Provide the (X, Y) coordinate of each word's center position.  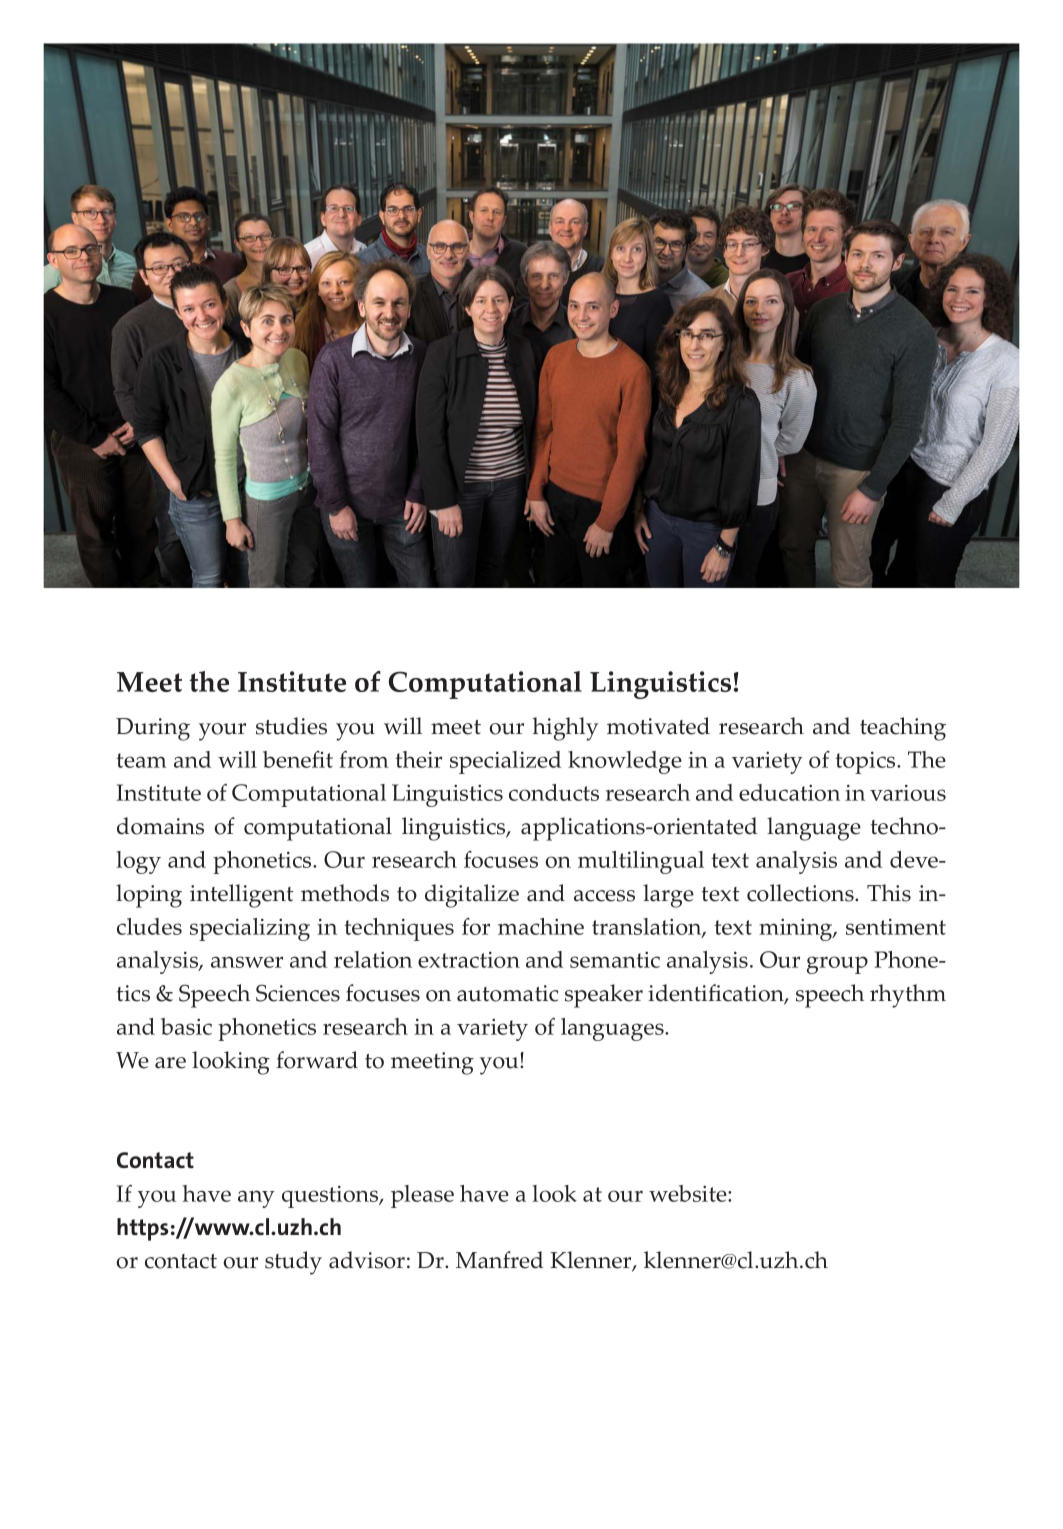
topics (866, 762)
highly (565, 729)
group (837, 965)
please (422, 1196)
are (170, 1063)
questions (331, 1196)
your (222, 732)
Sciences (298, 993)
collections (801, 893)
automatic (507, 993)
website (689, 1193)
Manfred (499, 1260)
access (604, 896)
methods (345, 893)
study (293, 1263)
